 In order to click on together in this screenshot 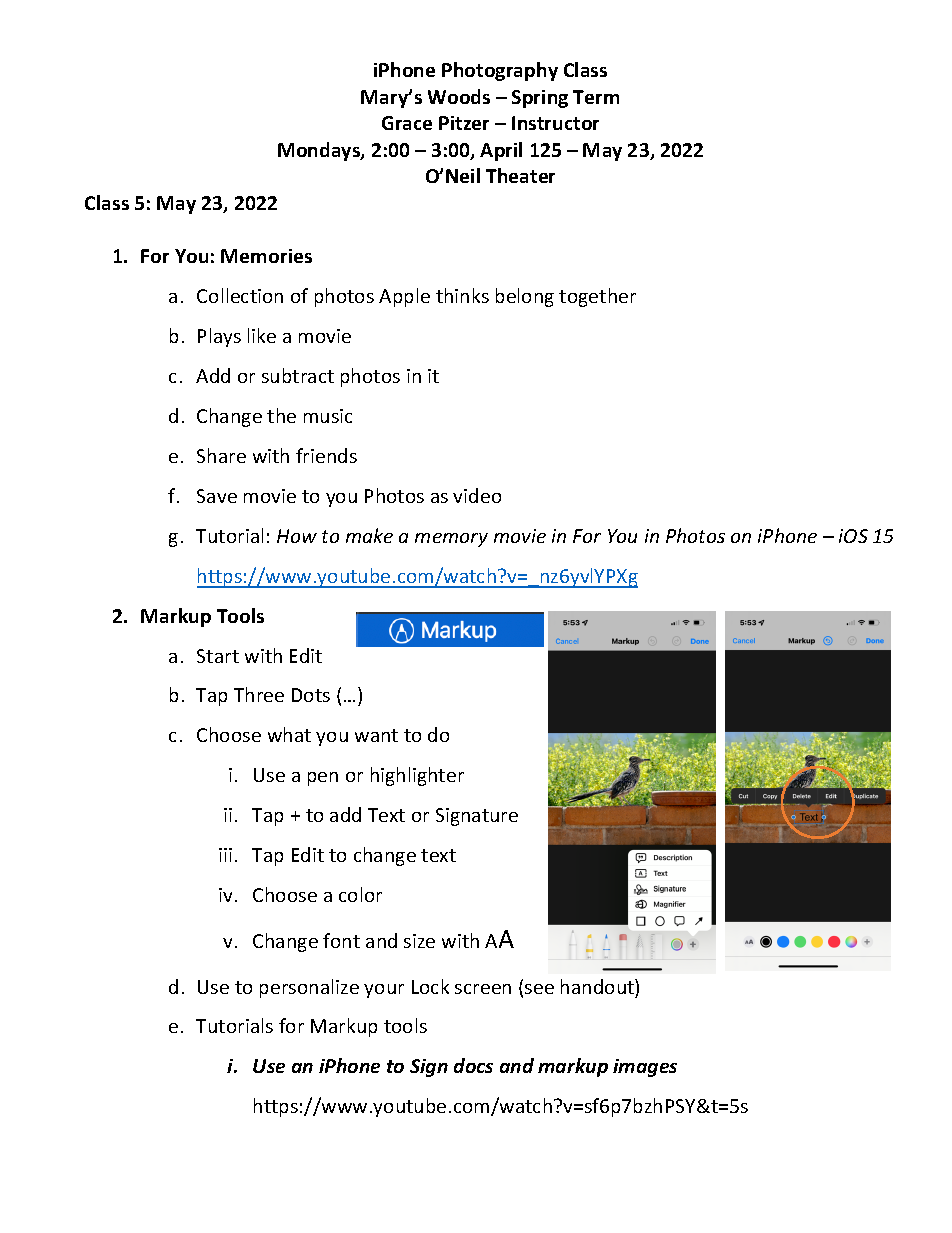, I will do `click(597, 297)`.
